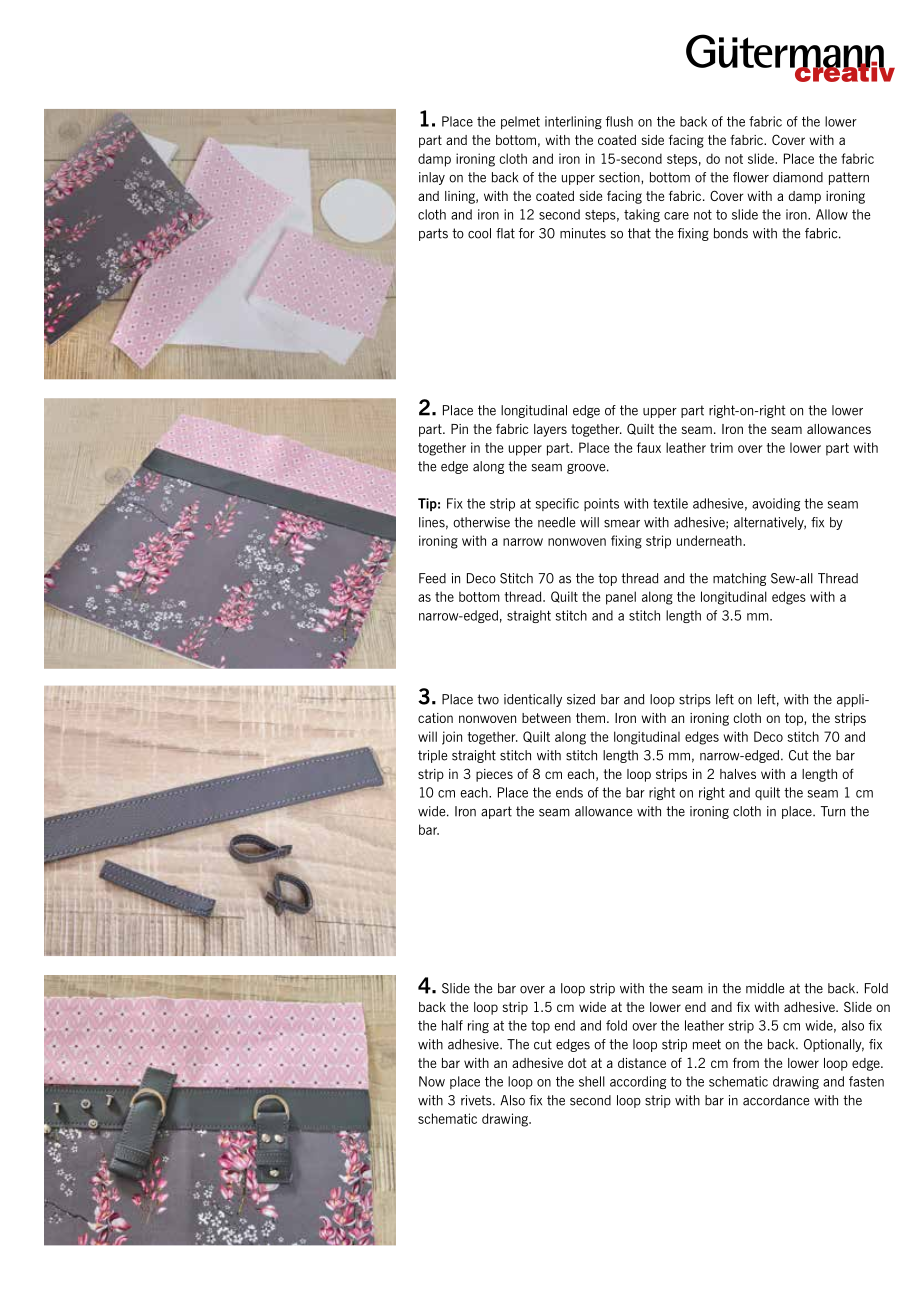  Describe the element at coordinates (776, 504) in the screenshot. I see `avoiding` at that location.
